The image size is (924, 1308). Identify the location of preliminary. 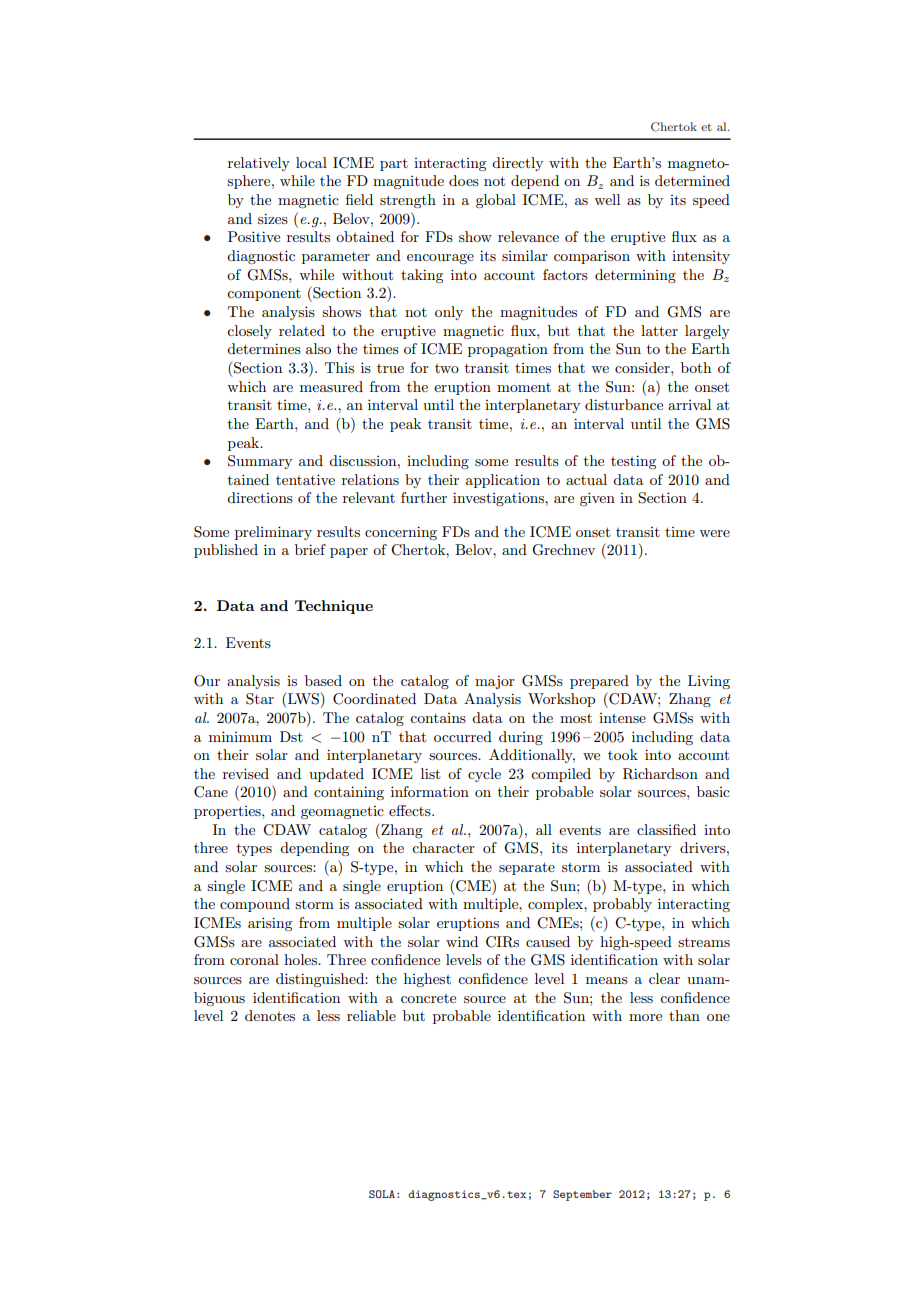
(273, 533).
